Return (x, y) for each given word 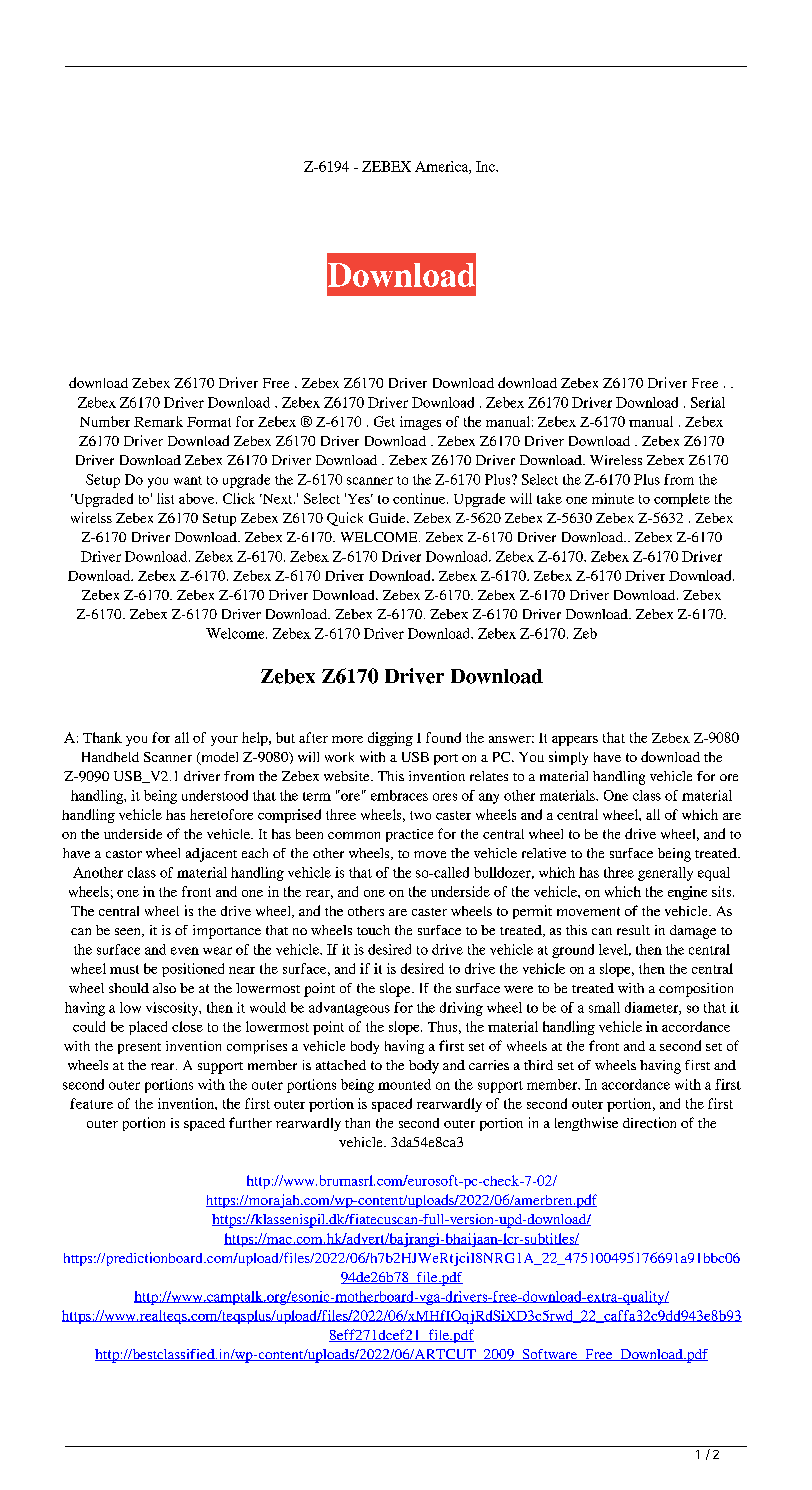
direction (649, 1122)
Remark (158, 421)
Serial (708, 402)
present (139, 1048)
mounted (404, 1084)
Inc (486, 166)
